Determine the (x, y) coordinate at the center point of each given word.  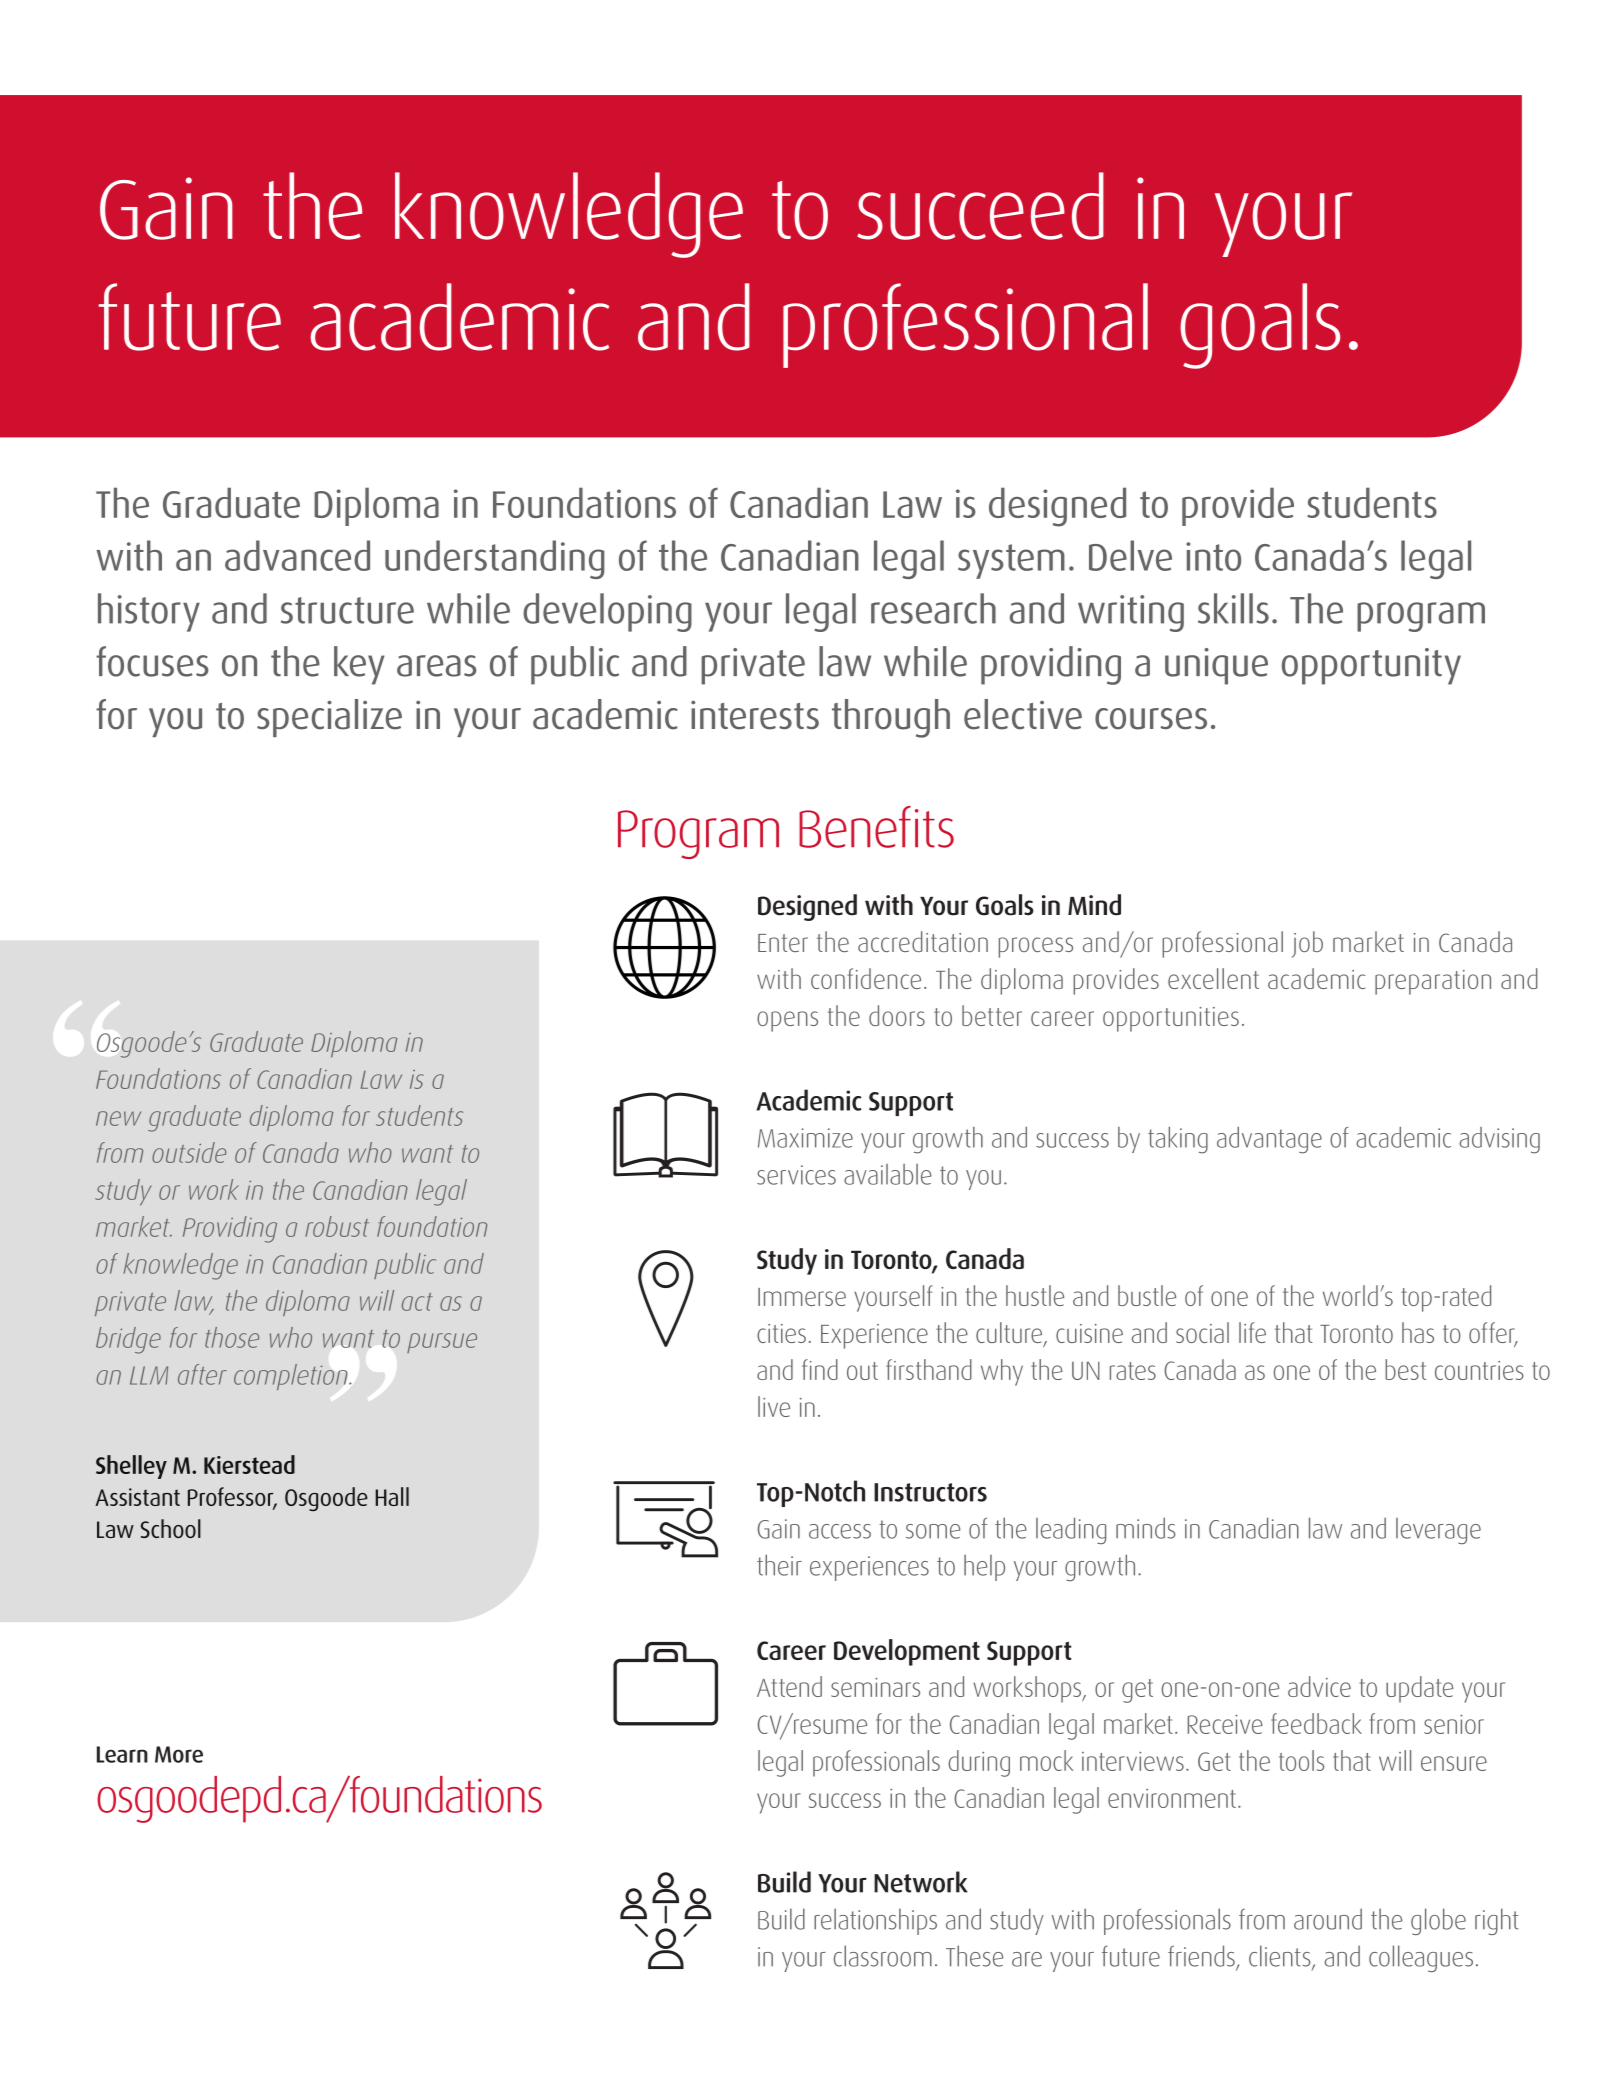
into (1213, 556)
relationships (875, 1921)
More (179, 1754)
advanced (297, 555)
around (1328, 1919)
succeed (980, 206)
